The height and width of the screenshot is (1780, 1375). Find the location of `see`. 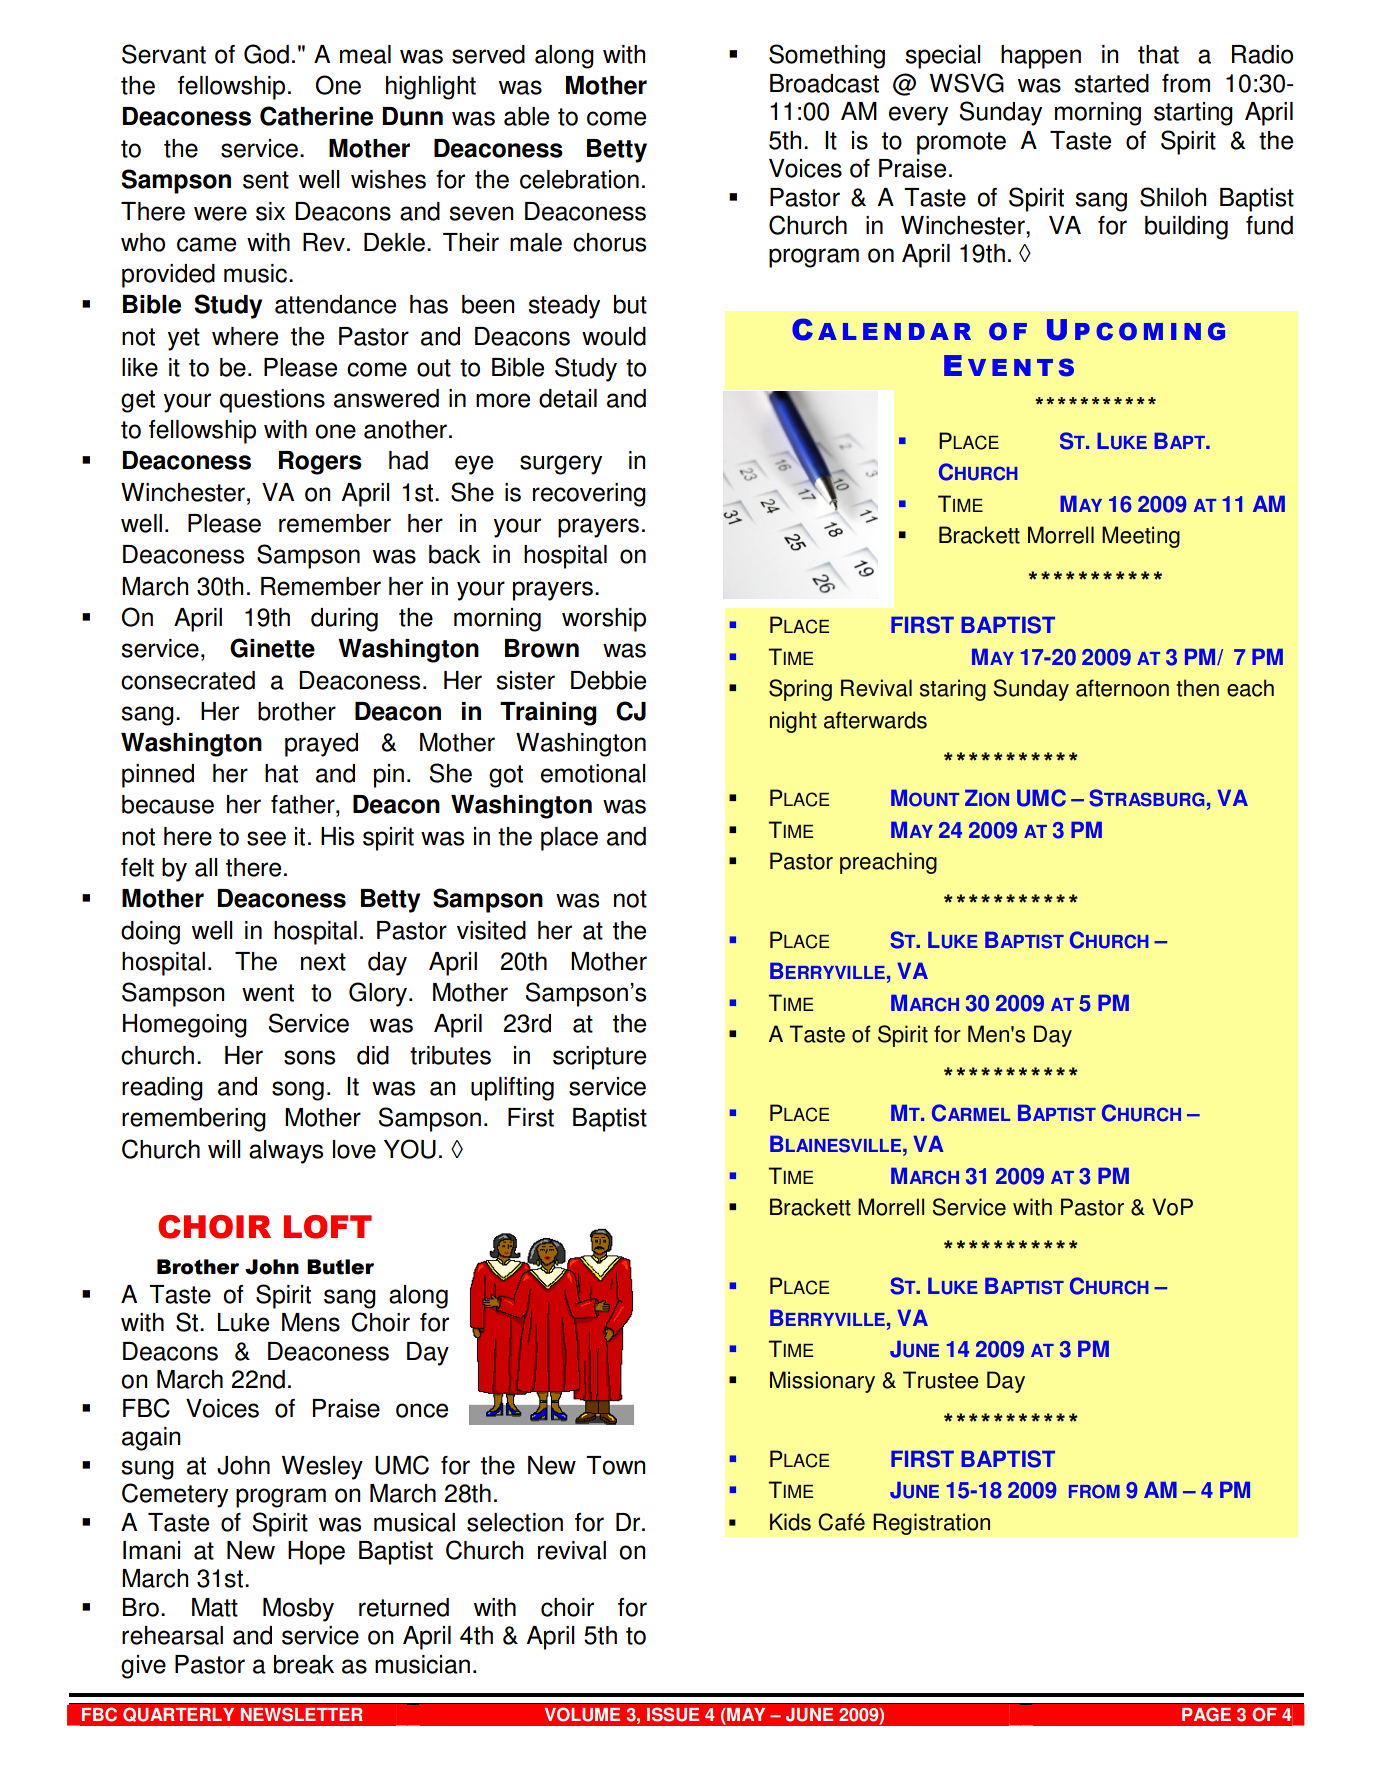

see is located at coordinates (266, 838).
